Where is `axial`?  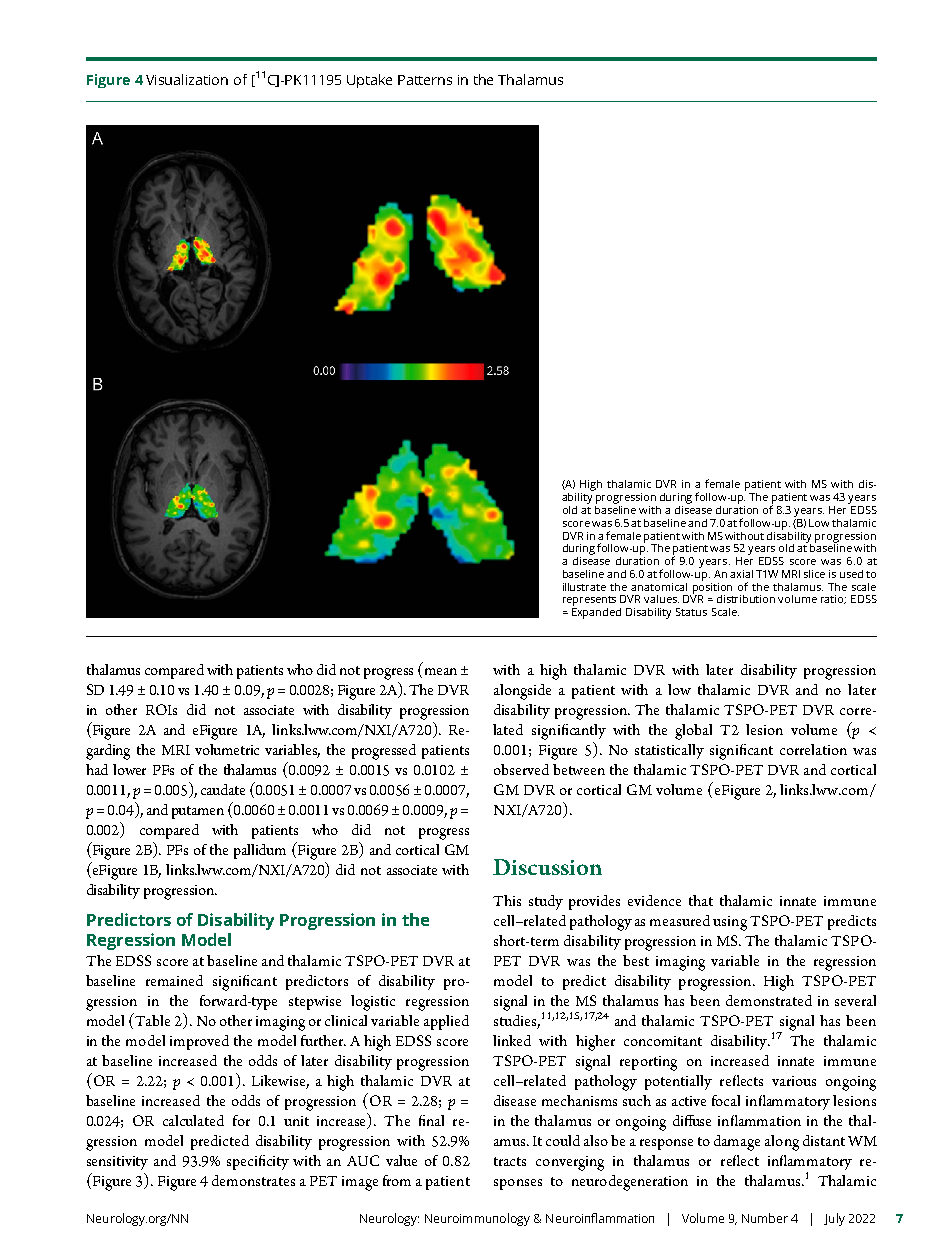 axial is located at coordinates (741, 574).
